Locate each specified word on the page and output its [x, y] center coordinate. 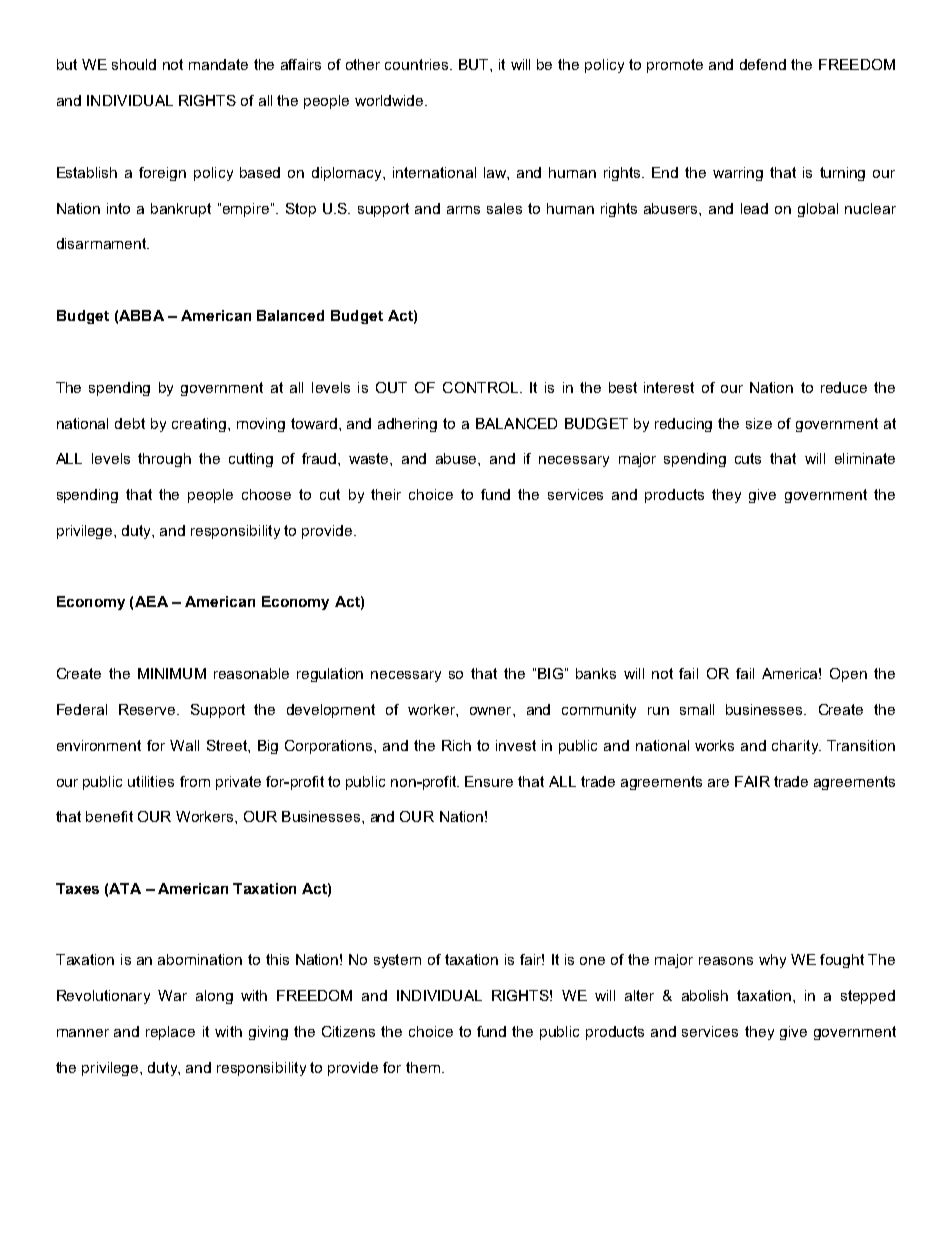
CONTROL [480, 387]
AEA [151, 601]
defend [763, 64]
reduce [844, 387]
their [386, 494]
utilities [151, 781]
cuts [748, 458]
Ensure [489, 781]
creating [199, 425]
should [134, 64]
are [718, 783]
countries [418, 64]
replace [170, 1033]
